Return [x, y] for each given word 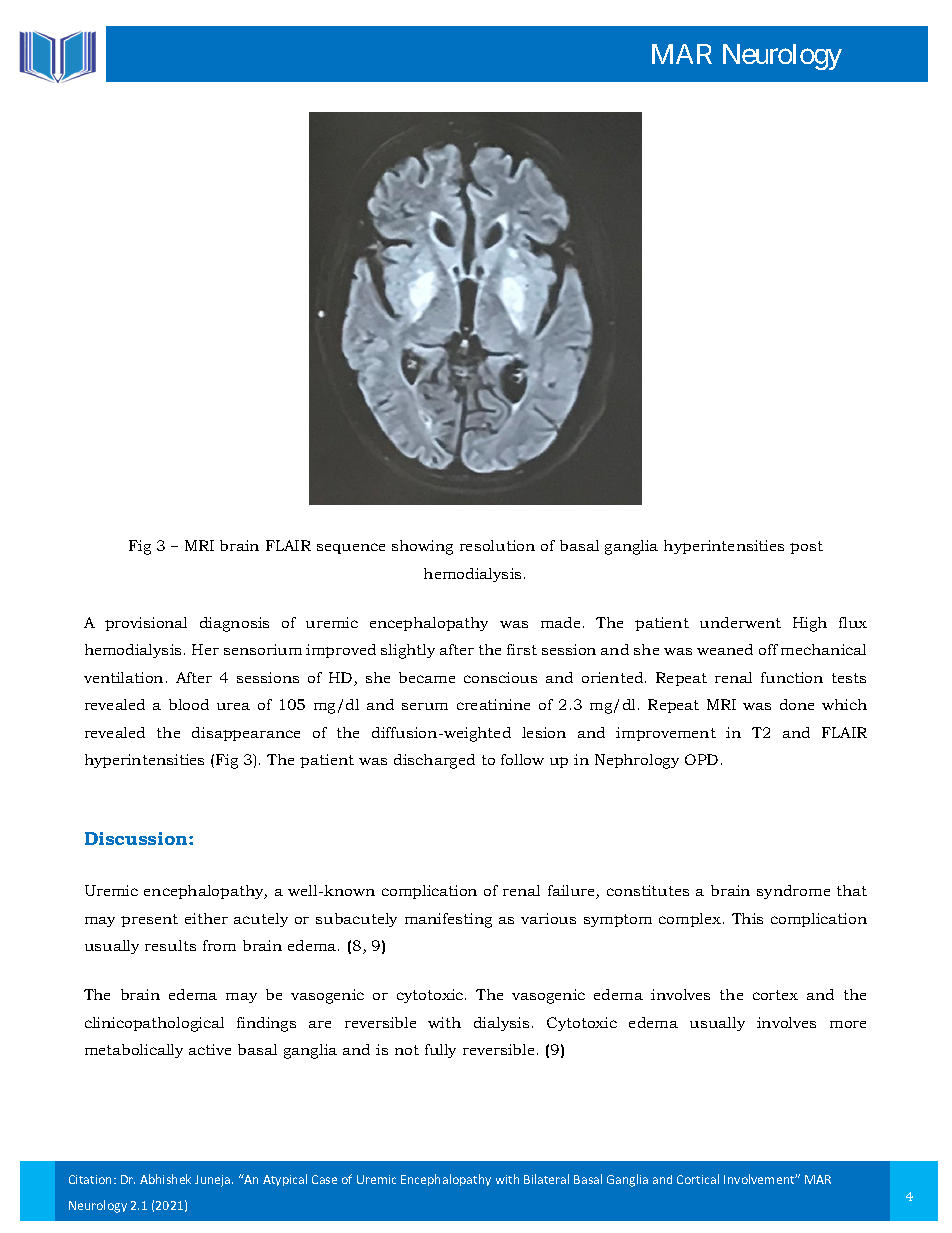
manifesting [448, 920]
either [206, 918]
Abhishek [165, 1179]
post [806, 547]
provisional [146, 624]
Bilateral [546, 1179]
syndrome [793, 892]
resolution [497, 545]
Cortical [698, 1179]
